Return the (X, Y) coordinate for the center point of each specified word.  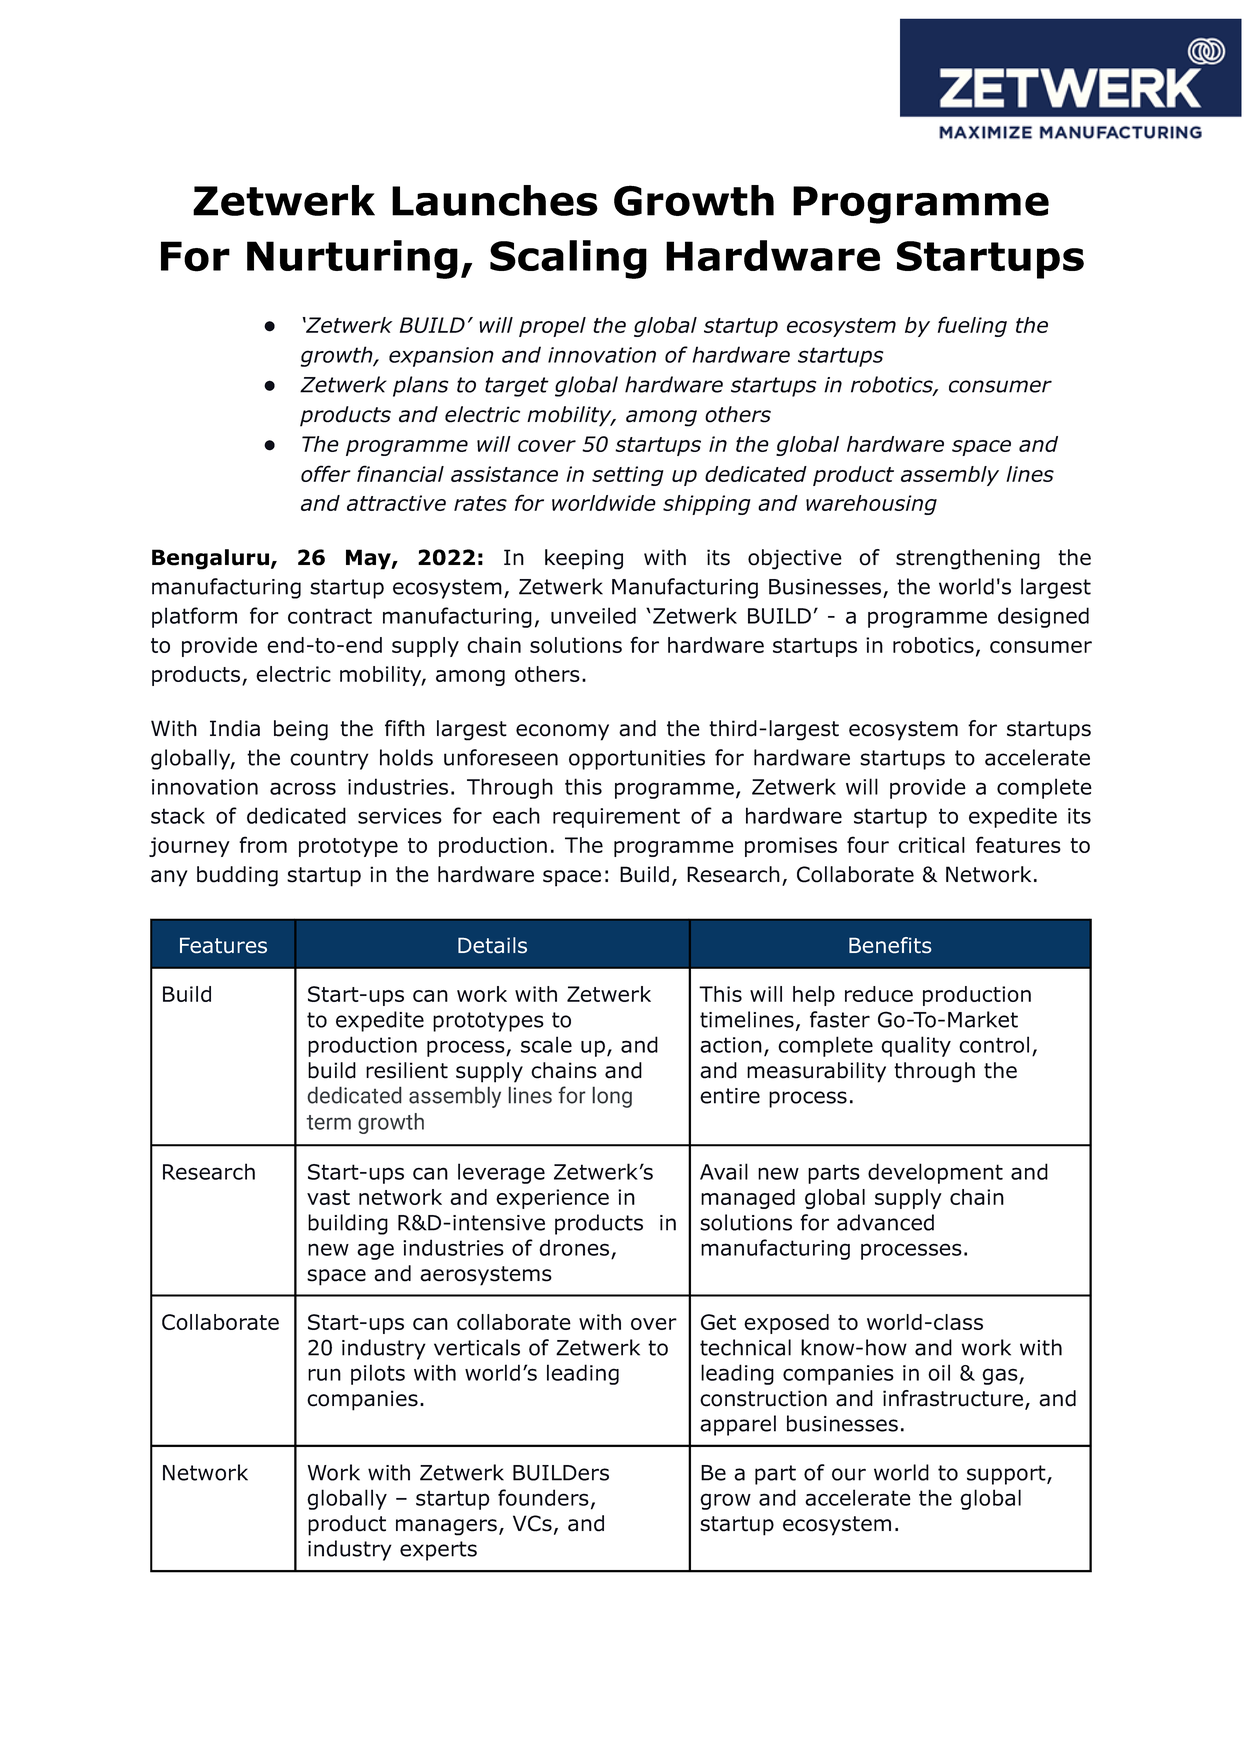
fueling (972, 326)
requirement (616, 818)
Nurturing (352, 259)
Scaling (568, 259)
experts (438, 1551)
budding (237, 876)
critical (931, 845)
